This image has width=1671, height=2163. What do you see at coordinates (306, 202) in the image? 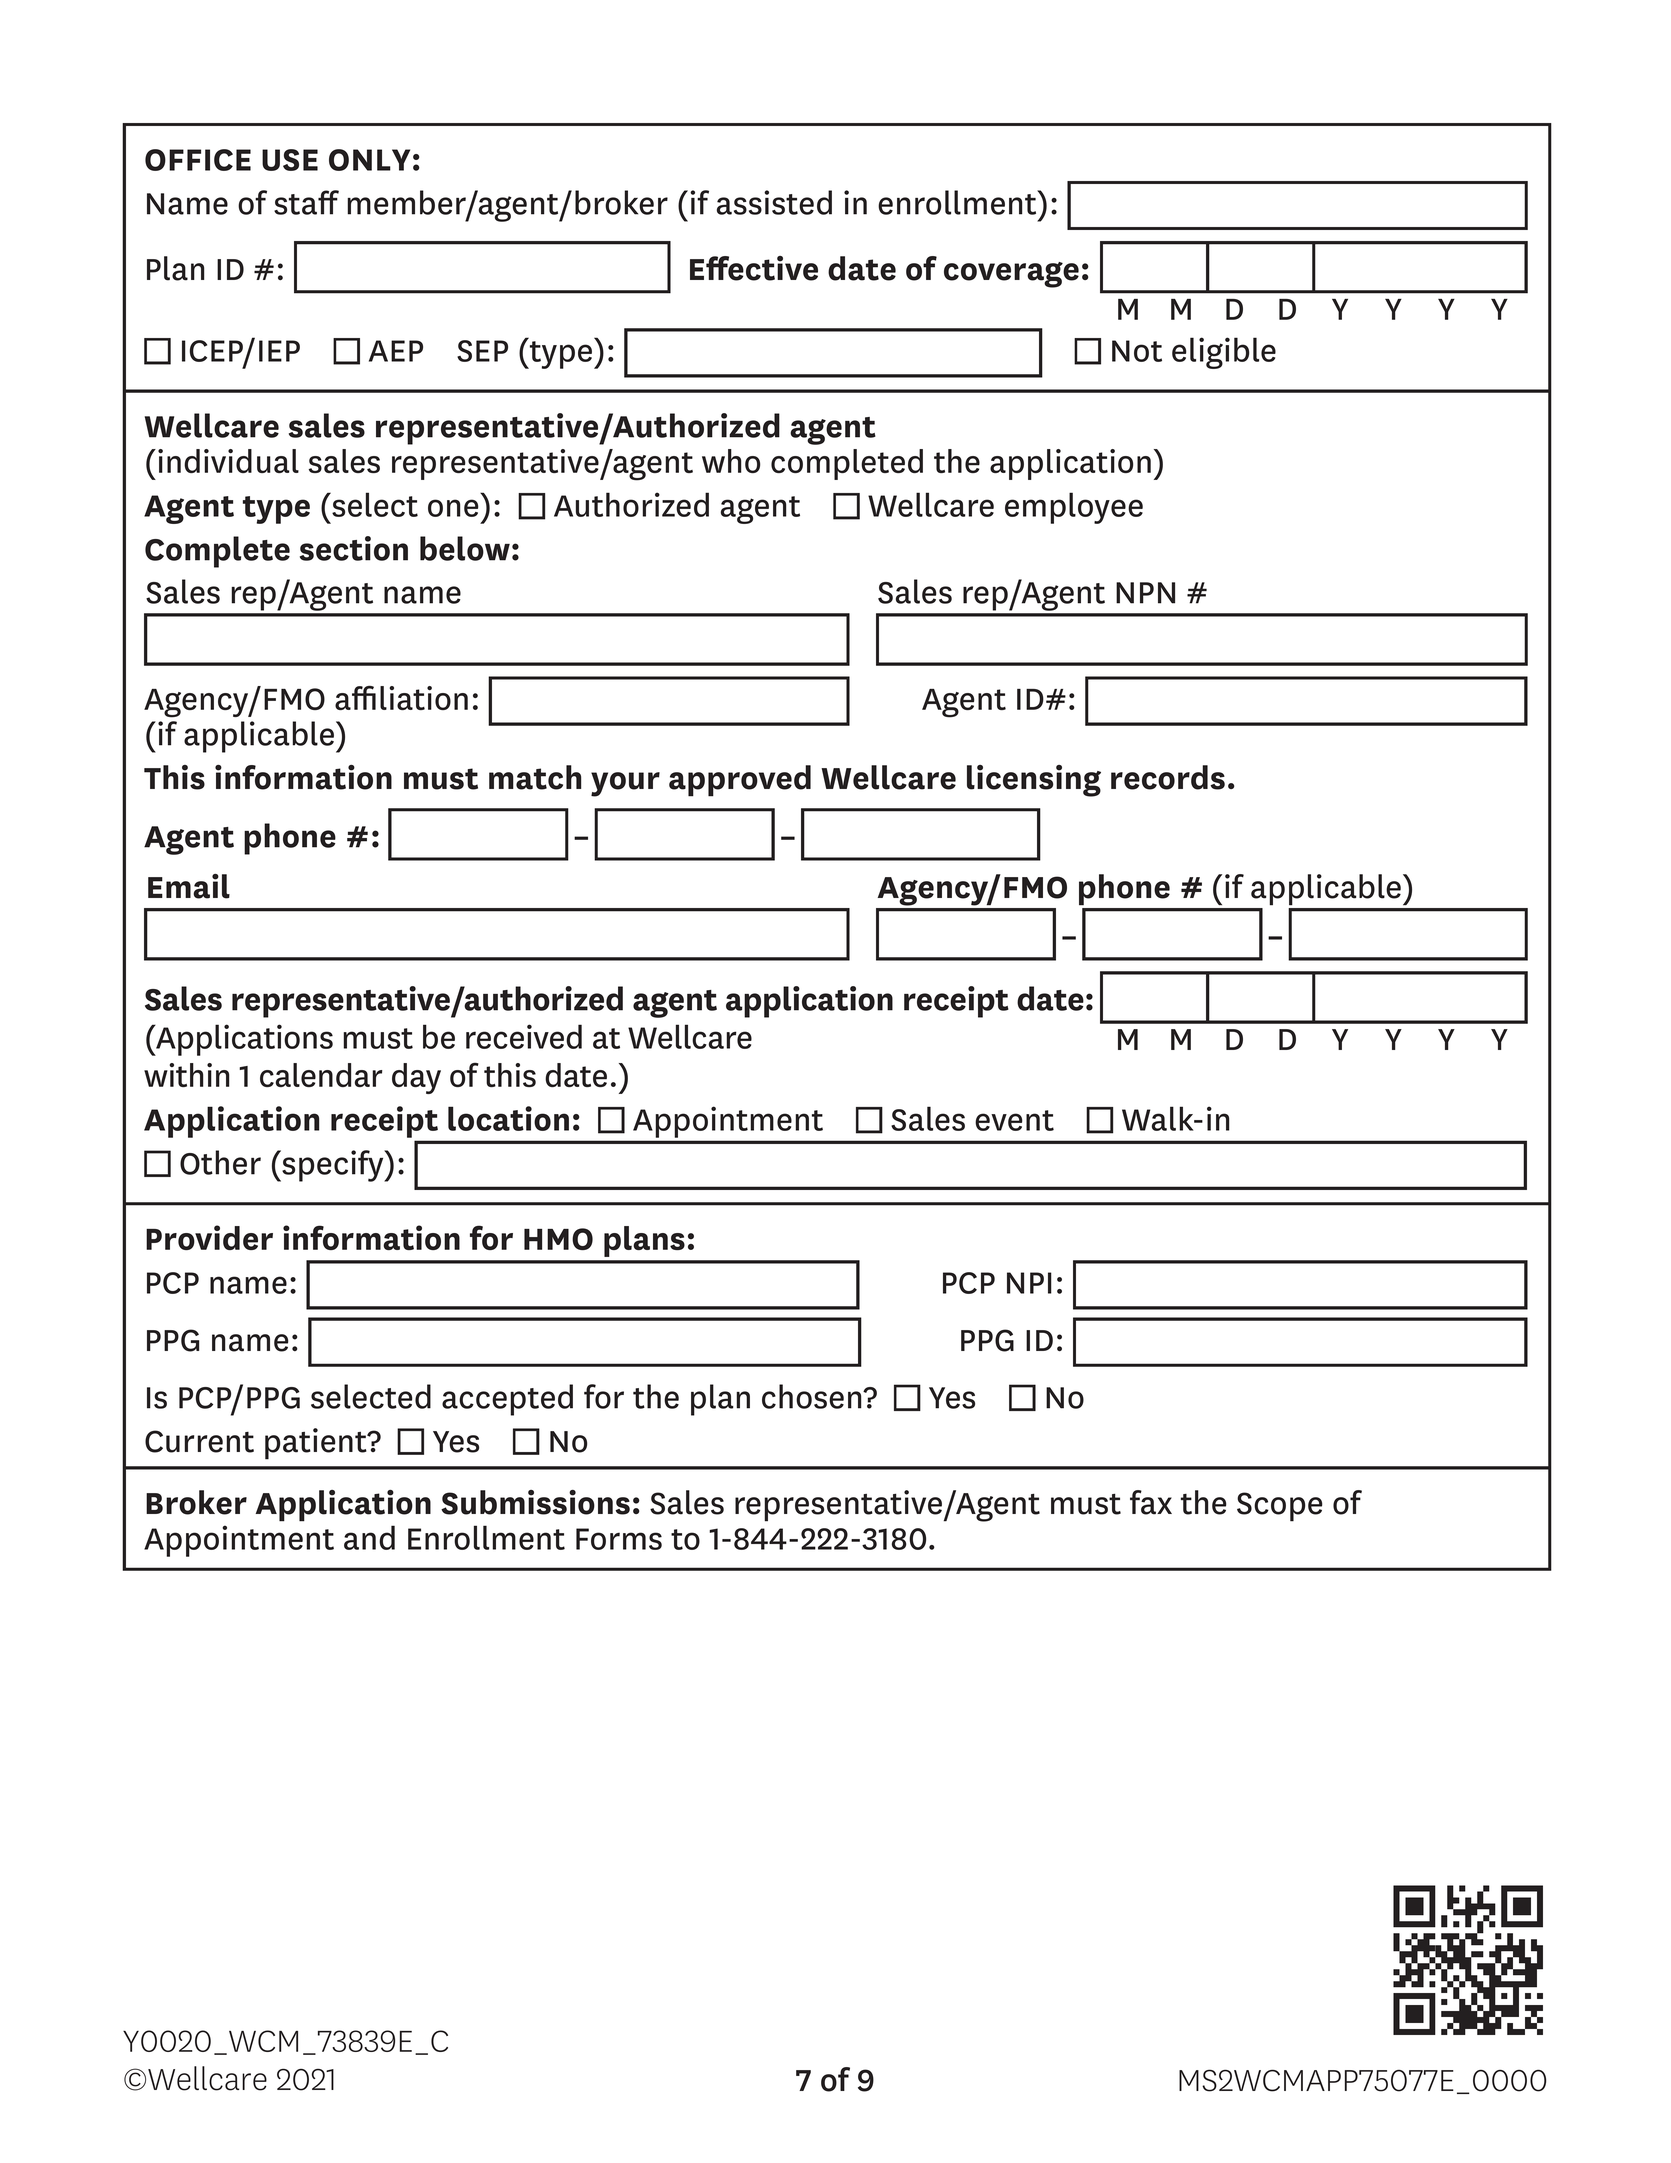
I see `staff` at bounding box center [306, 202].
